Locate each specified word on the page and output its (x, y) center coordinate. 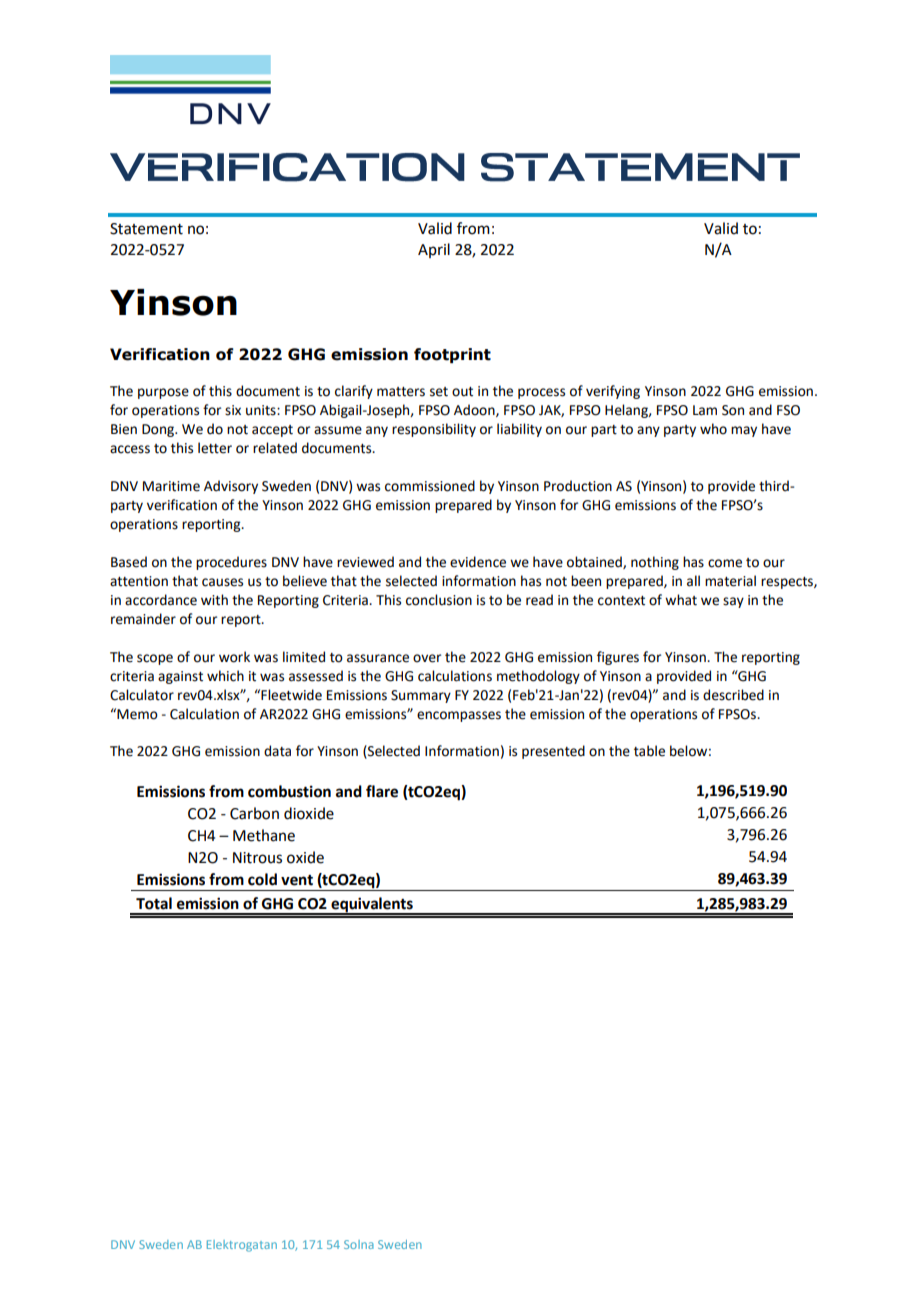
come (725, 563)
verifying (613, 392)
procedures (231, 563)
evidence (478, 562)
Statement (146, 229)
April (434, 250)
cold (262, 879)
